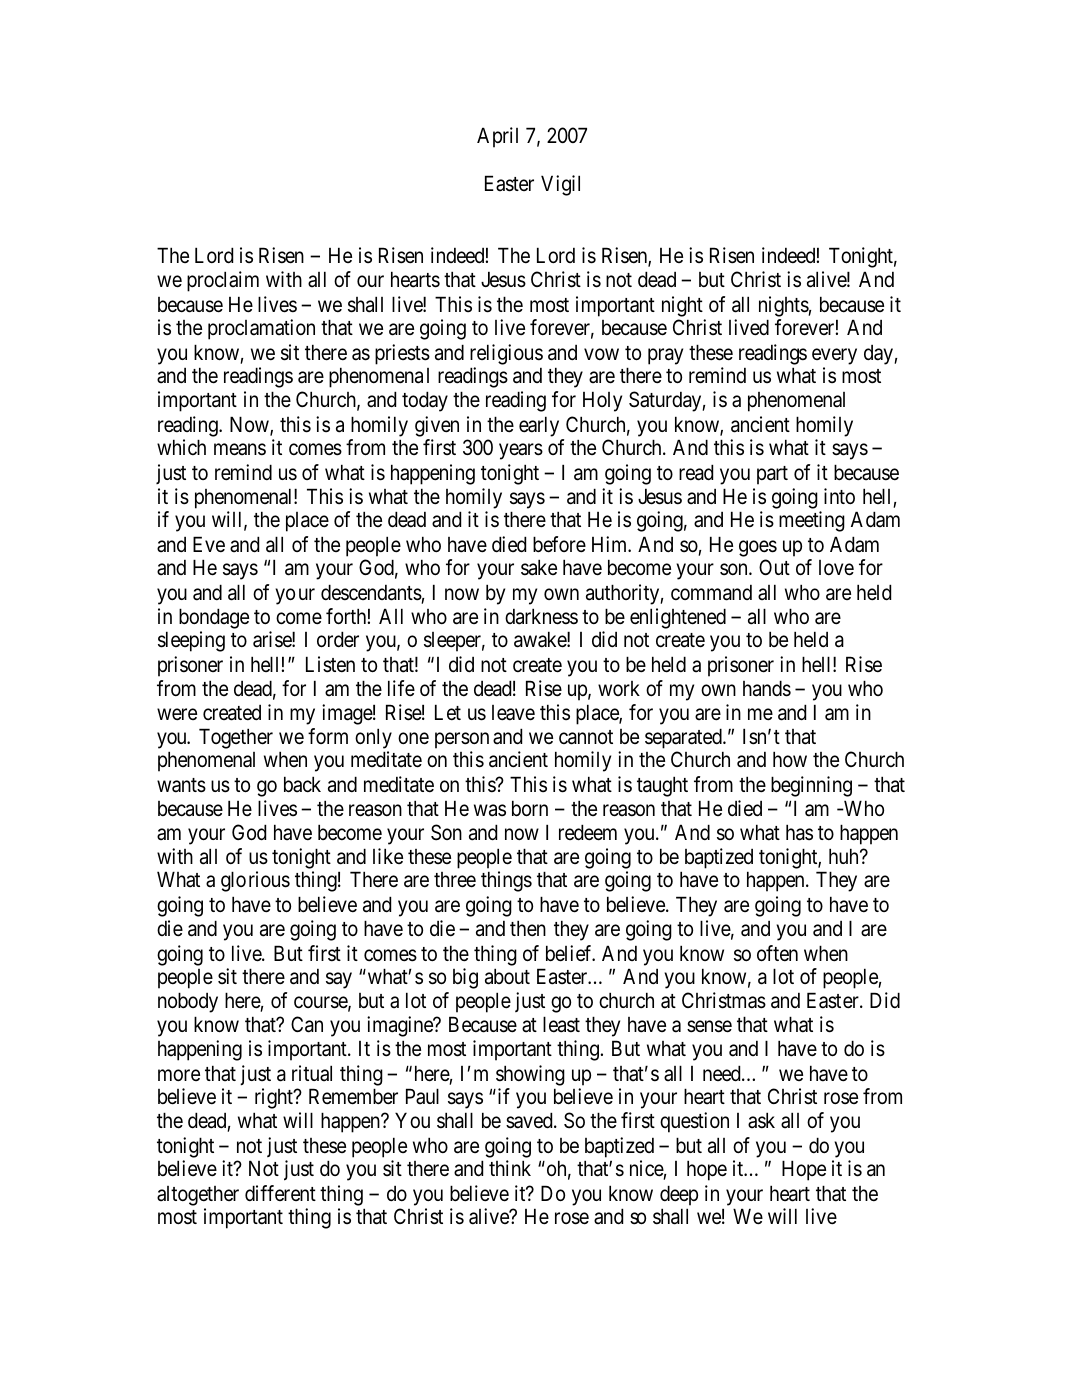 This document has width=1066, height=1379. What do you see at coordinates (497, 137) in the document?
I see `April` at bounding box center [497, 137].
